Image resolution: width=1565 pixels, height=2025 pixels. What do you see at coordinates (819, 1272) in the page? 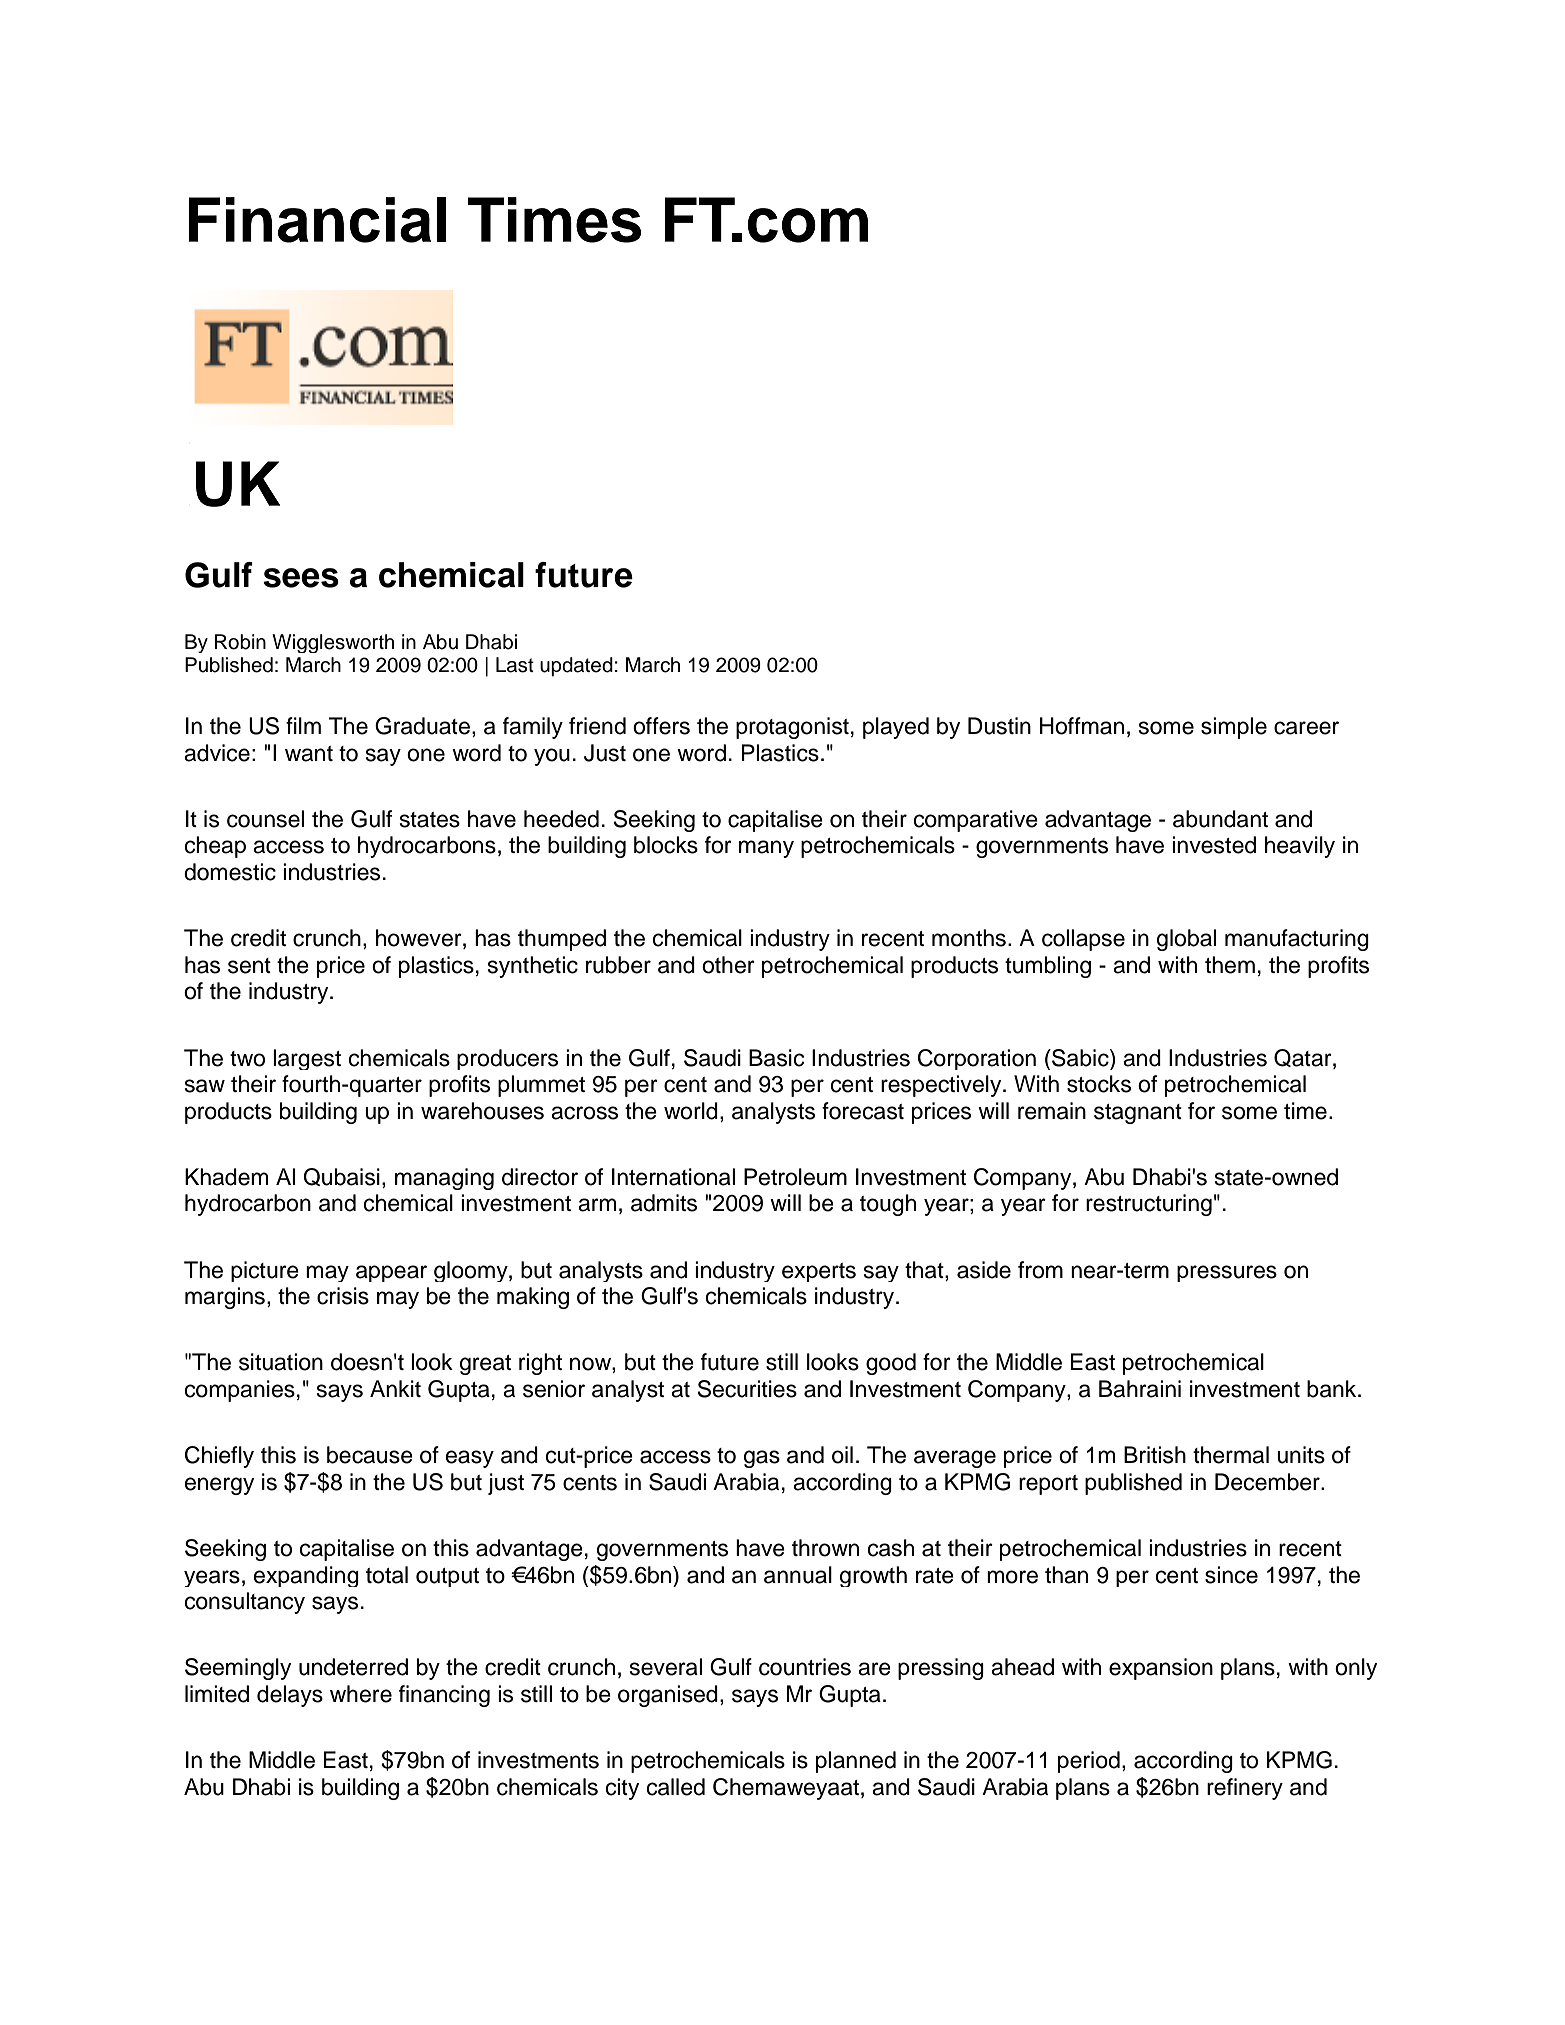
I see `experts` at bounding box center [819, 1272].
